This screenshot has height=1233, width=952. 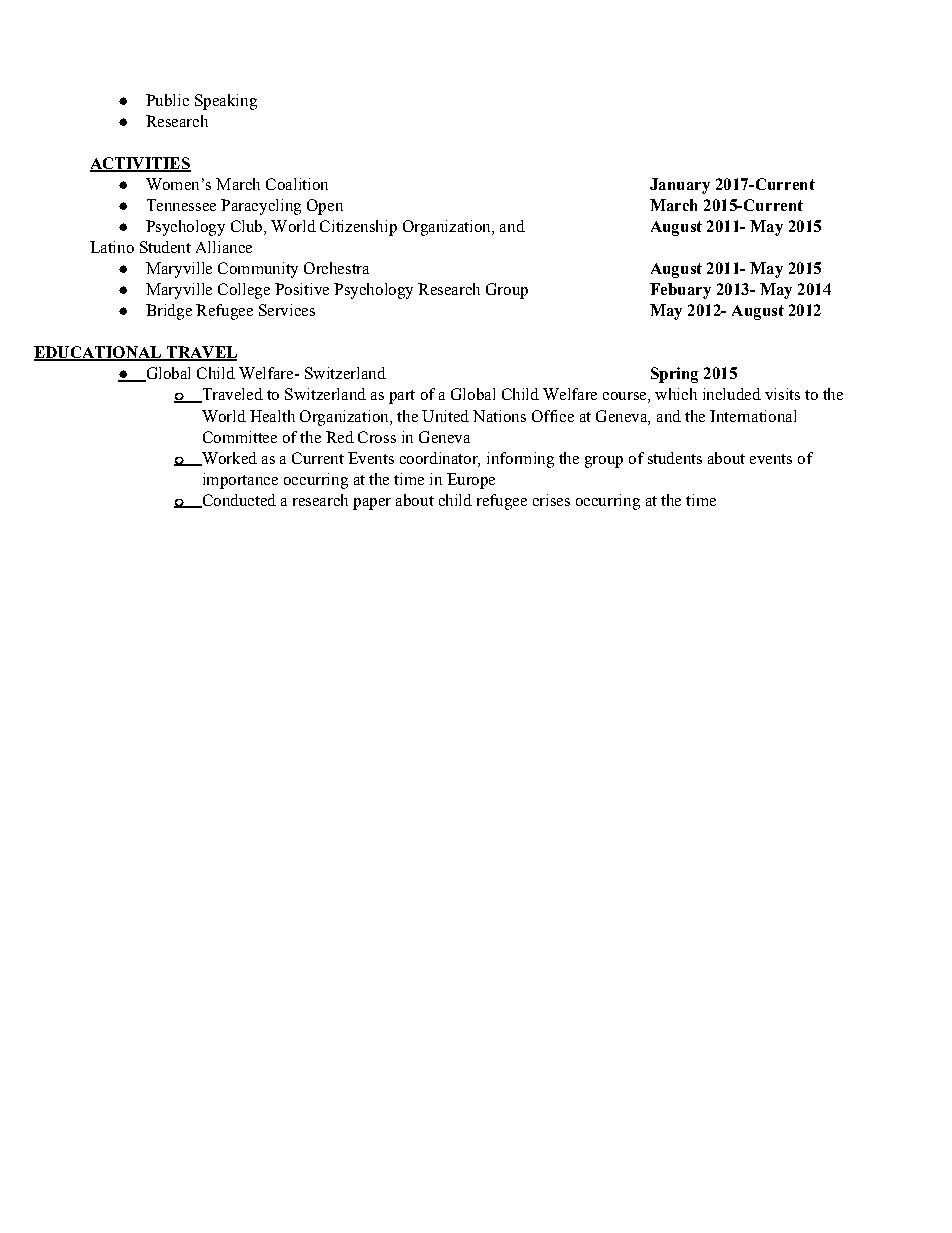 I want to click on January, so click(x=680, y=186).
